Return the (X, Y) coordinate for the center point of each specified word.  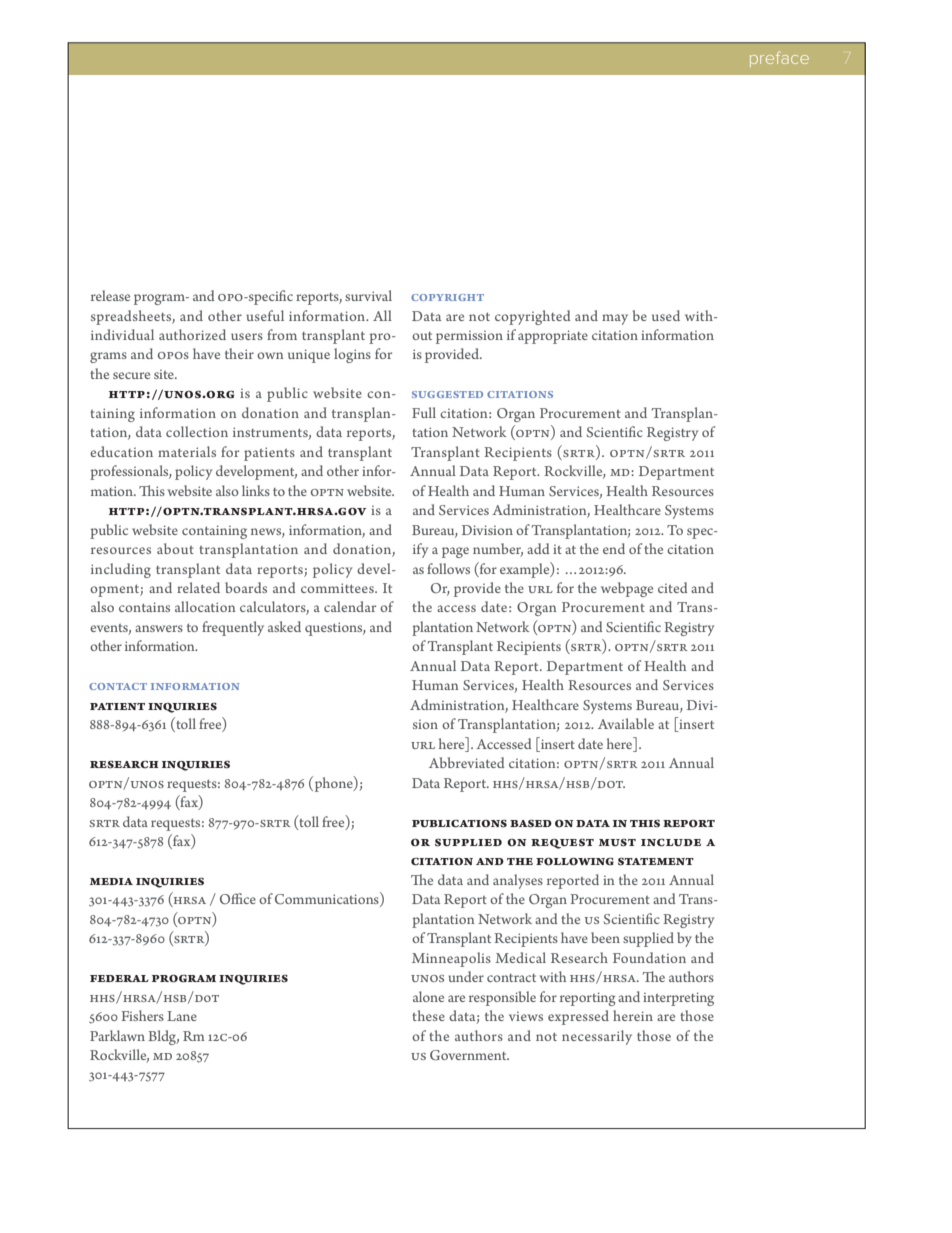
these (428, 1015)
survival (368, 295)
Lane (182, 1016)
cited (673, 587)
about (175, 548)
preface (779, 59)
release (110, 295)
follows (448, 568)
